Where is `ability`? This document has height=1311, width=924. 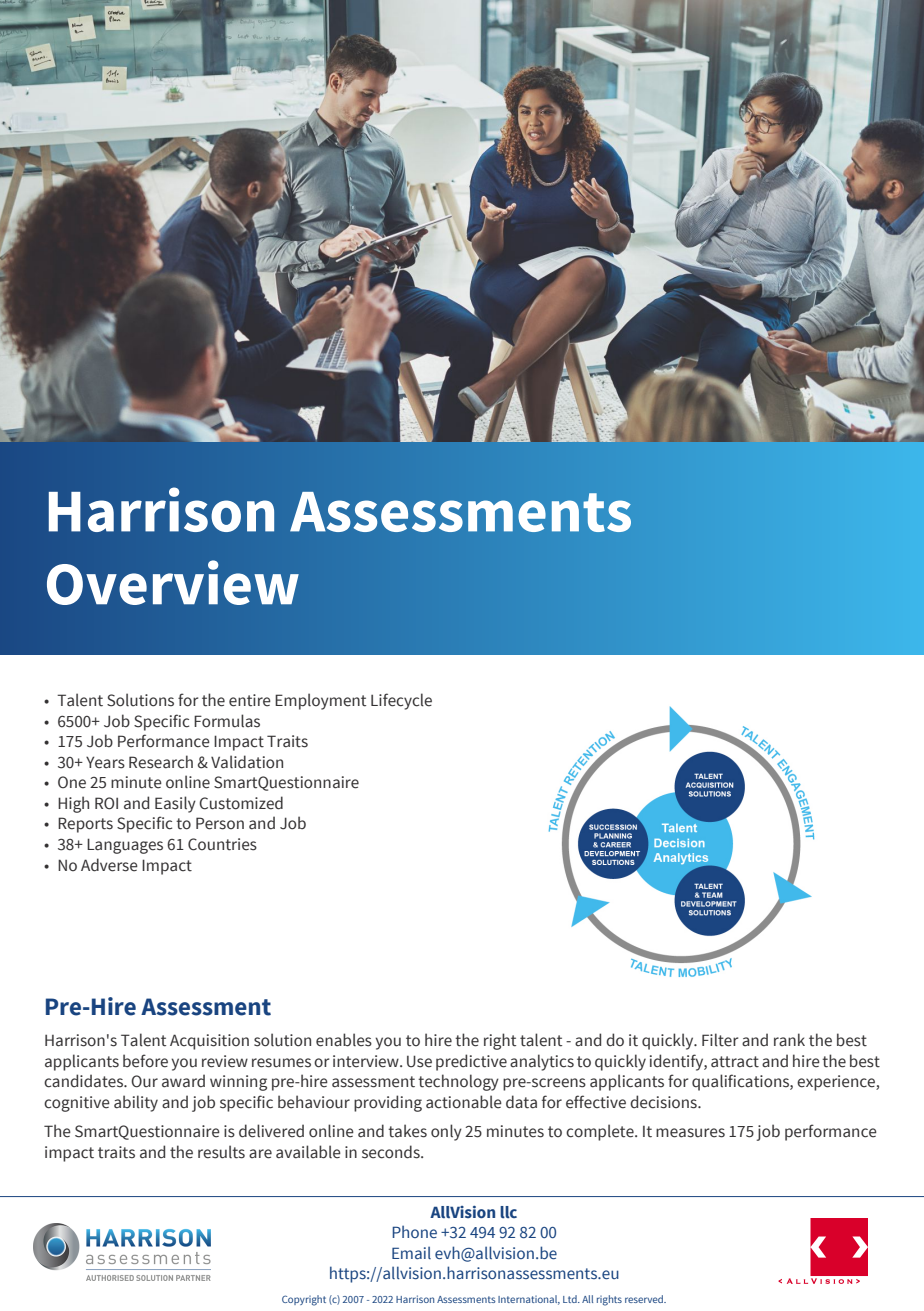
ability is located at coordinates (136, 1103).
